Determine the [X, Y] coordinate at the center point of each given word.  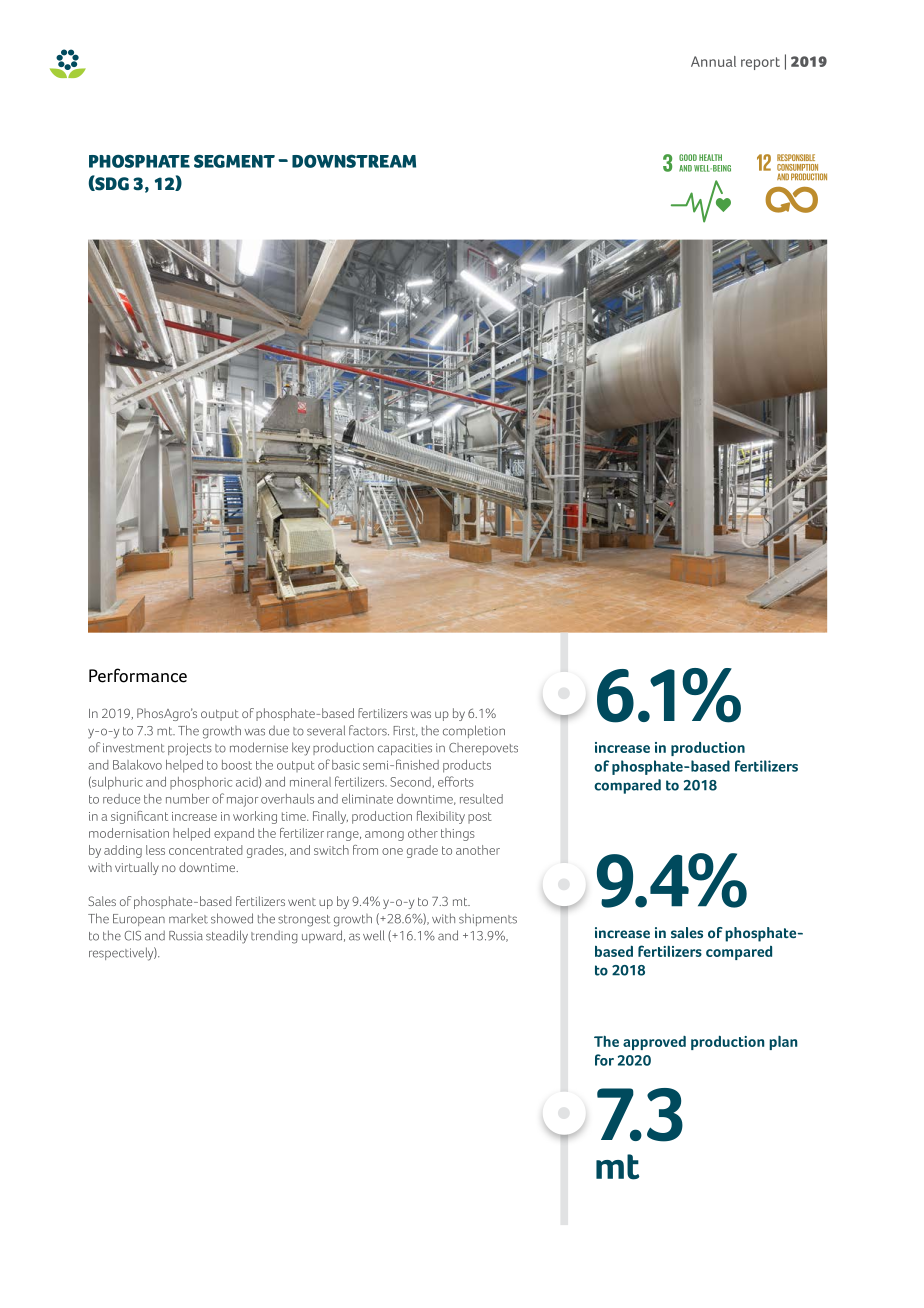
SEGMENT [234, 161]
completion [474, 731]
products [467, 766]
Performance [138, 675]
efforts [456, 781]
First [405, 731]
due [279, 731]
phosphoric [201, 783]
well [373, 935]
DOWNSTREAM [354, 161]
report [760, 63]
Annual [713, 61]
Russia [186, 936]
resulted [481, 799]
